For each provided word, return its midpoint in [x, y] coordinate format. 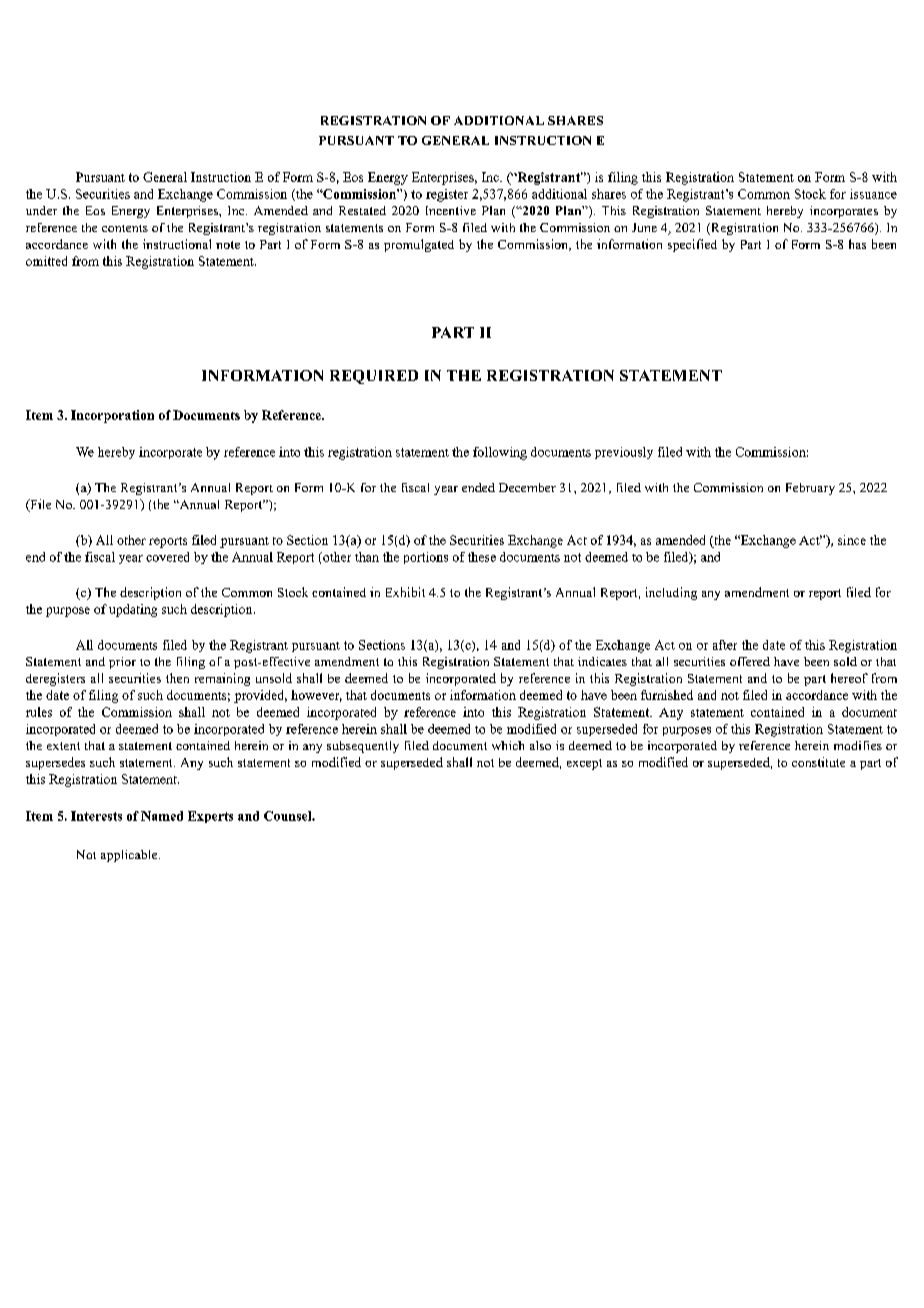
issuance [873, 194]
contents [125, 228]
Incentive [451, 210]
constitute [818, 762]
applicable [130, 856]
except [584, 764]
